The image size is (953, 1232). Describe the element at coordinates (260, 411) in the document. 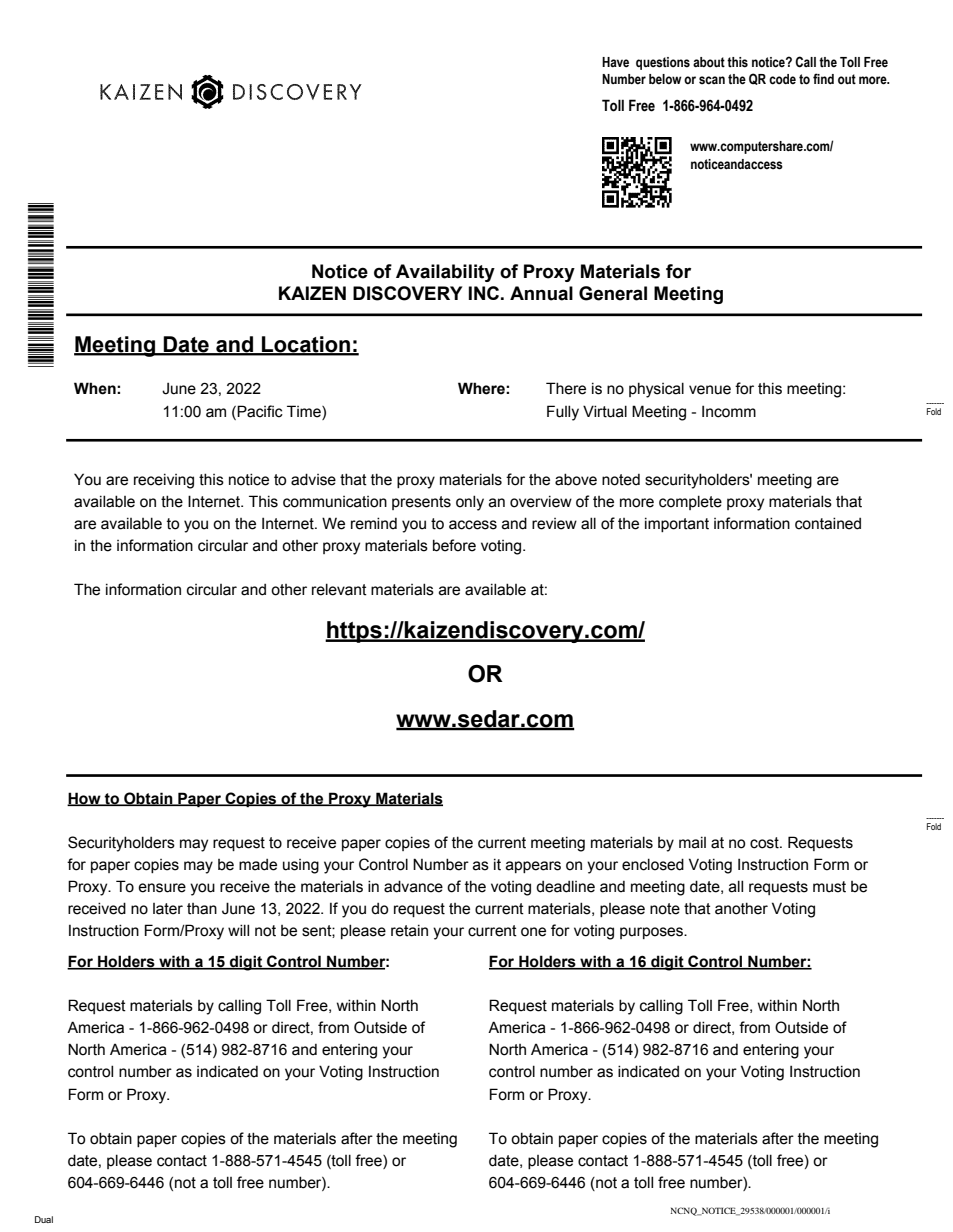

I see `Pacific` at that location.
